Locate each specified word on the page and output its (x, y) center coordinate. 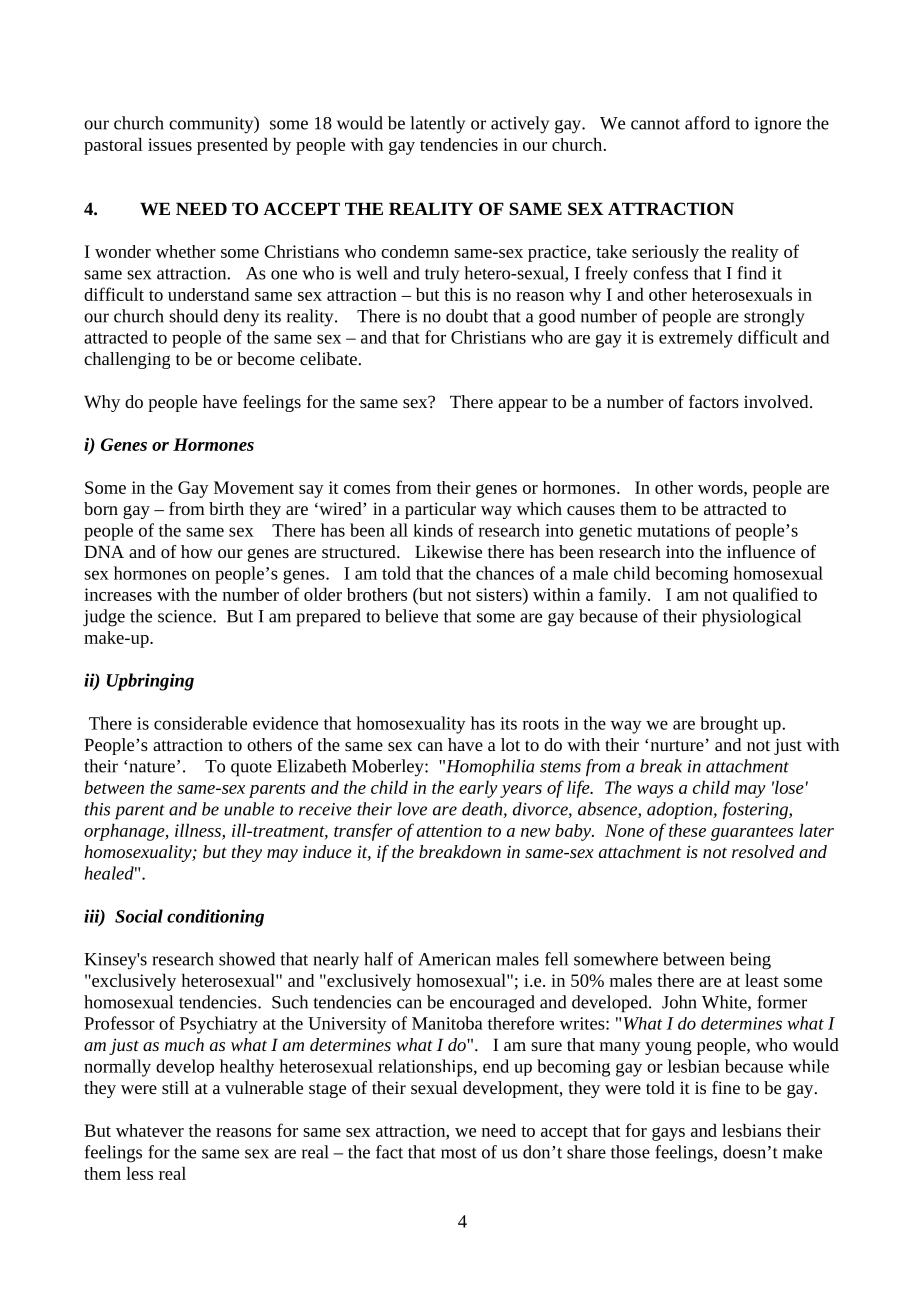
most (459, 1153)
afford (707, 123)
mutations (673, 530)
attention (449, 830)
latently (437, 125)
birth (226, 508)
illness (199, 831)
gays (668, 1134)
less (139, 1173)
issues (170, 144)
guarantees (752, 833)
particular (440, 510)
